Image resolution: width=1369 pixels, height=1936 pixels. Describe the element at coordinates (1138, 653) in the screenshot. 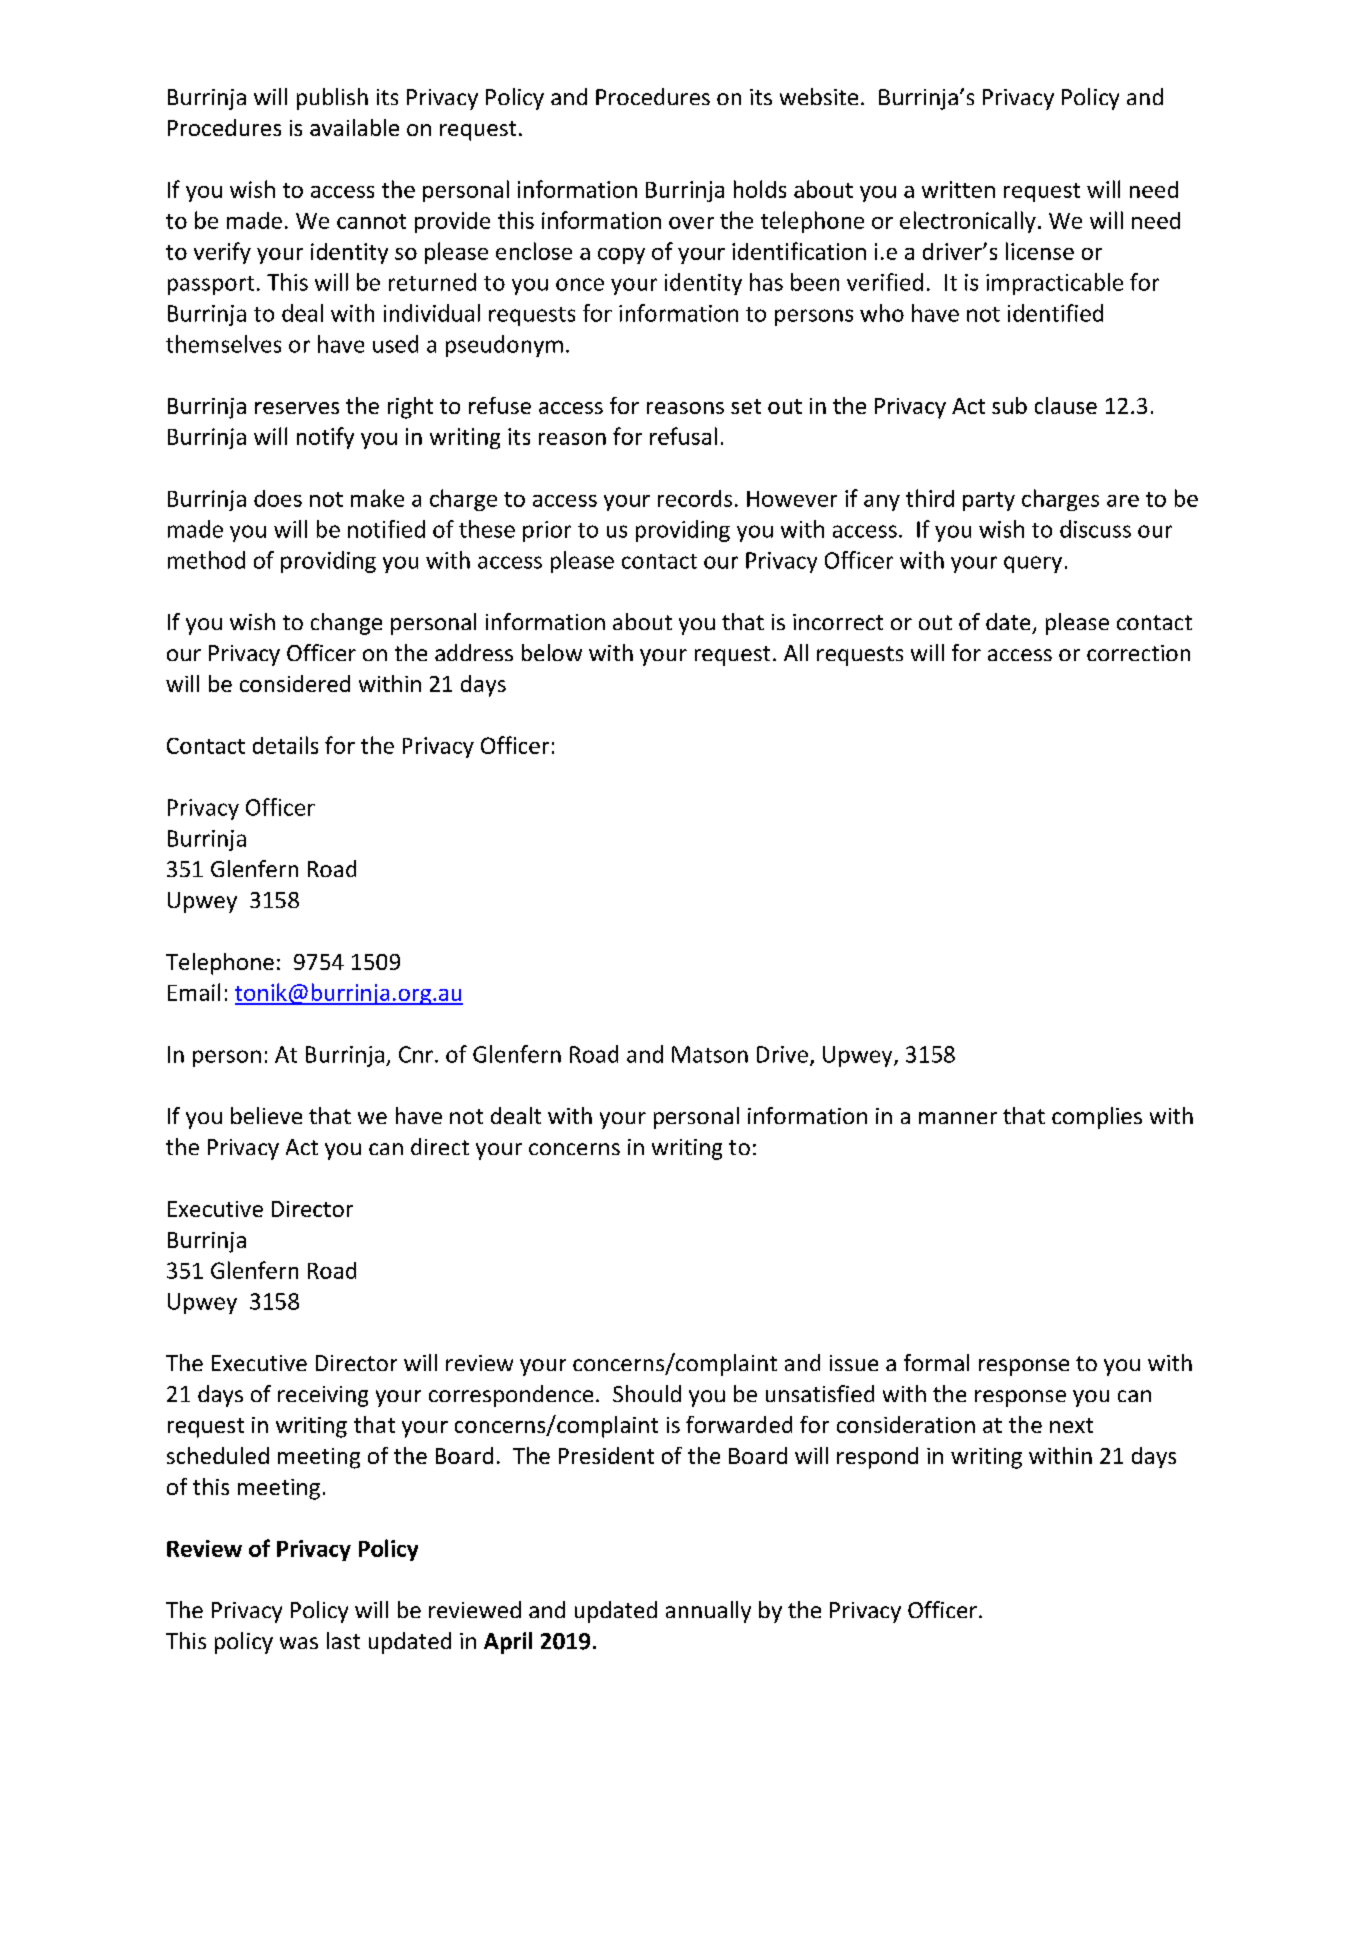

I see `correction` at that location.
